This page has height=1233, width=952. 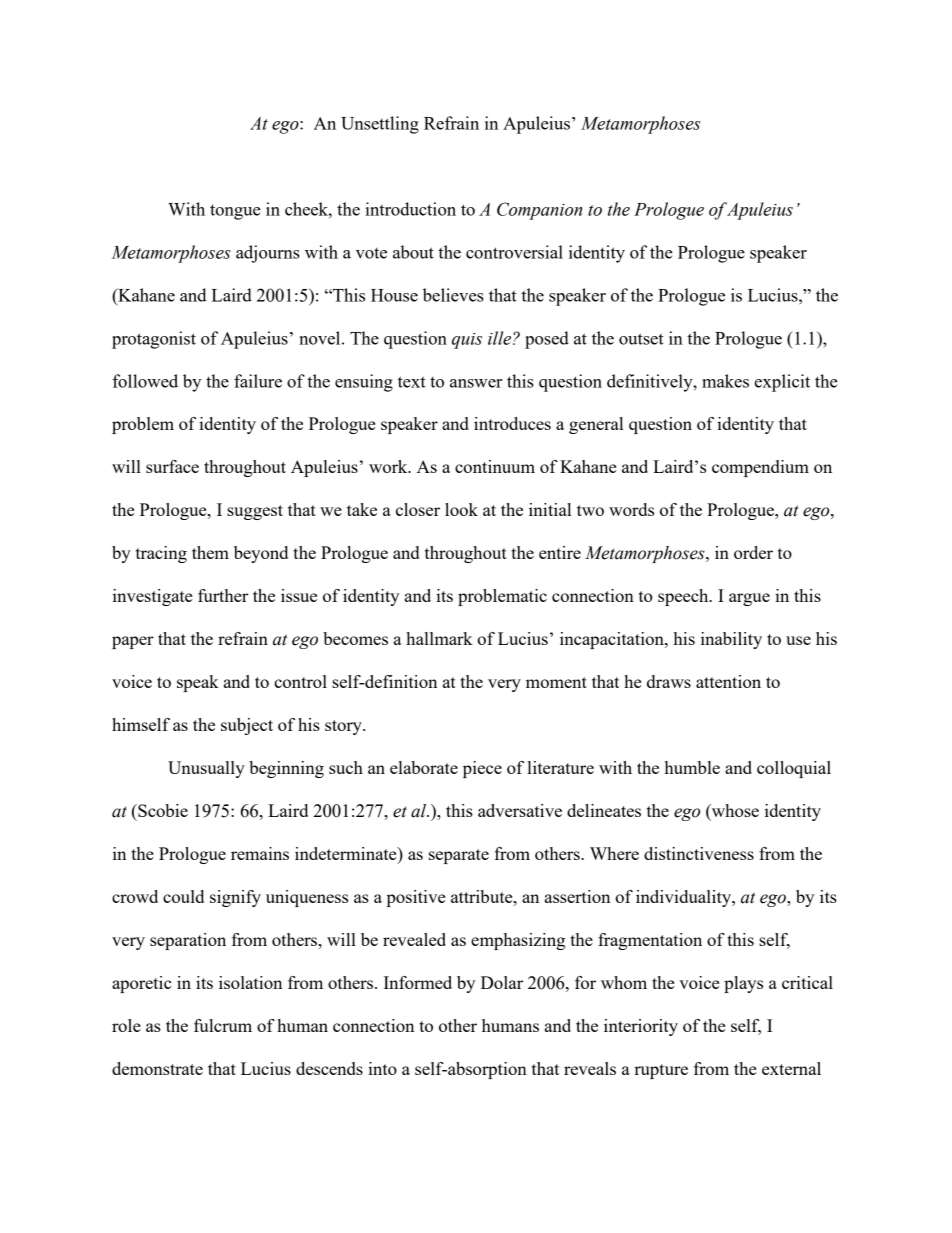 I want to click on continuum, so click(x=495, y=466).
